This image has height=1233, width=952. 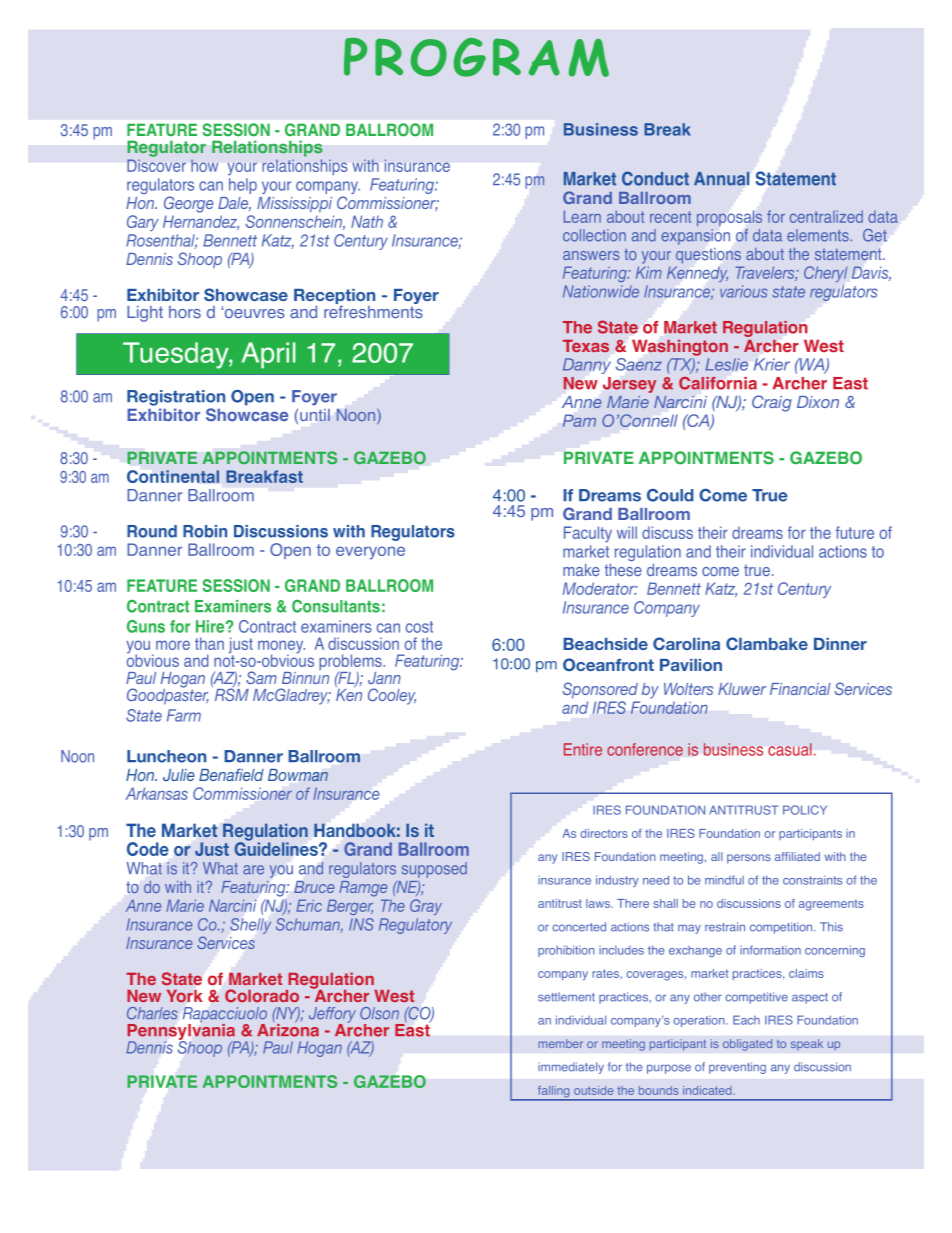 What do you see at coordinates (579, 421) in the image?
I see `Pam` at bounding box center [579, 421].
